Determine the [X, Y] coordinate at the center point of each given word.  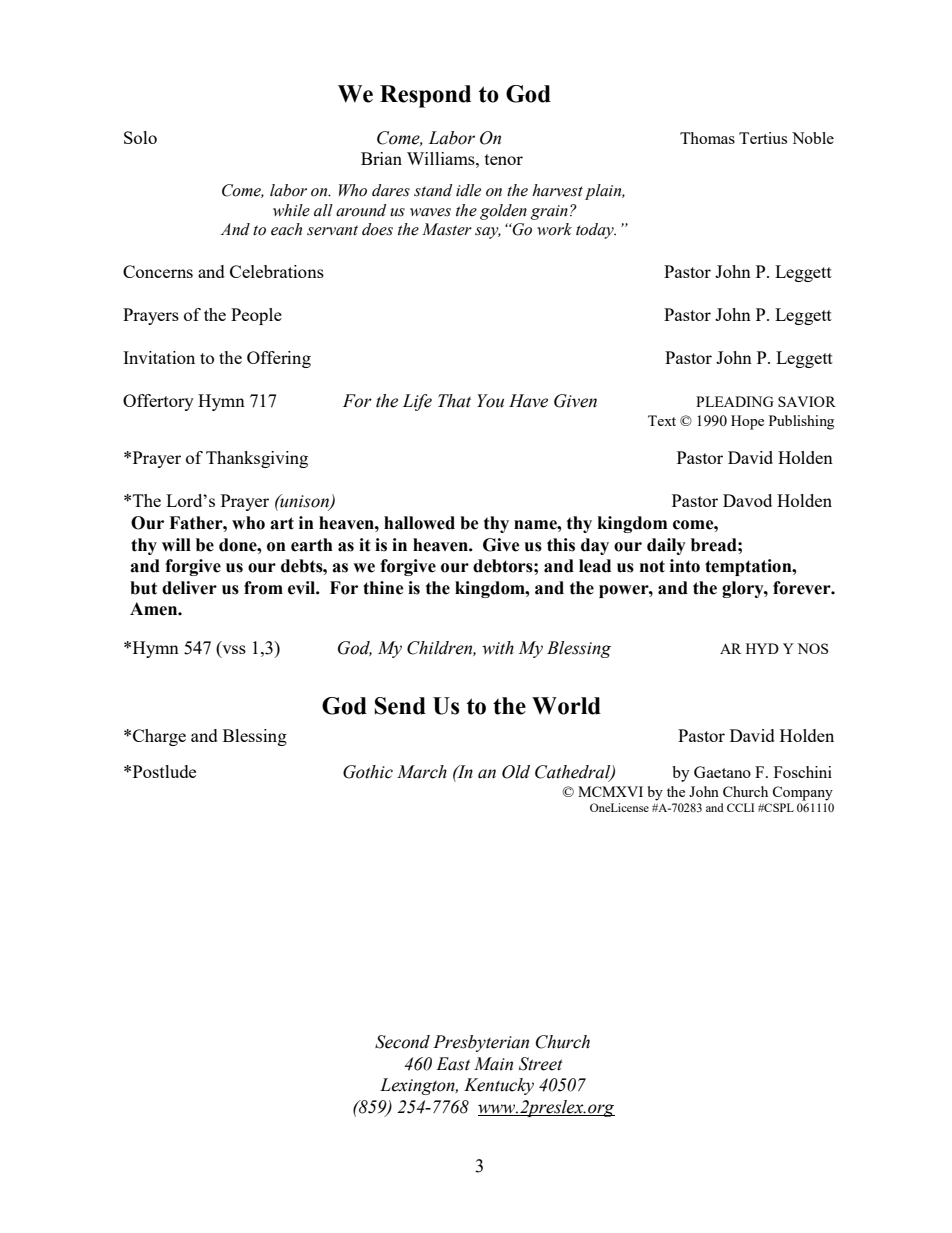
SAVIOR [807, 401]
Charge [159, 737]
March [422, 772]
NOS [812, 648]
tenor [504, 159]
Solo [140, 137]
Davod [747, 500]
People [256, 316]
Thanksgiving [257, 459]
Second [402, 1042]
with [498, 648]
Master [447, 229]
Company [802, 793]
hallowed [419, 523]
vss [233, 651]
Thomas [707, 138]
